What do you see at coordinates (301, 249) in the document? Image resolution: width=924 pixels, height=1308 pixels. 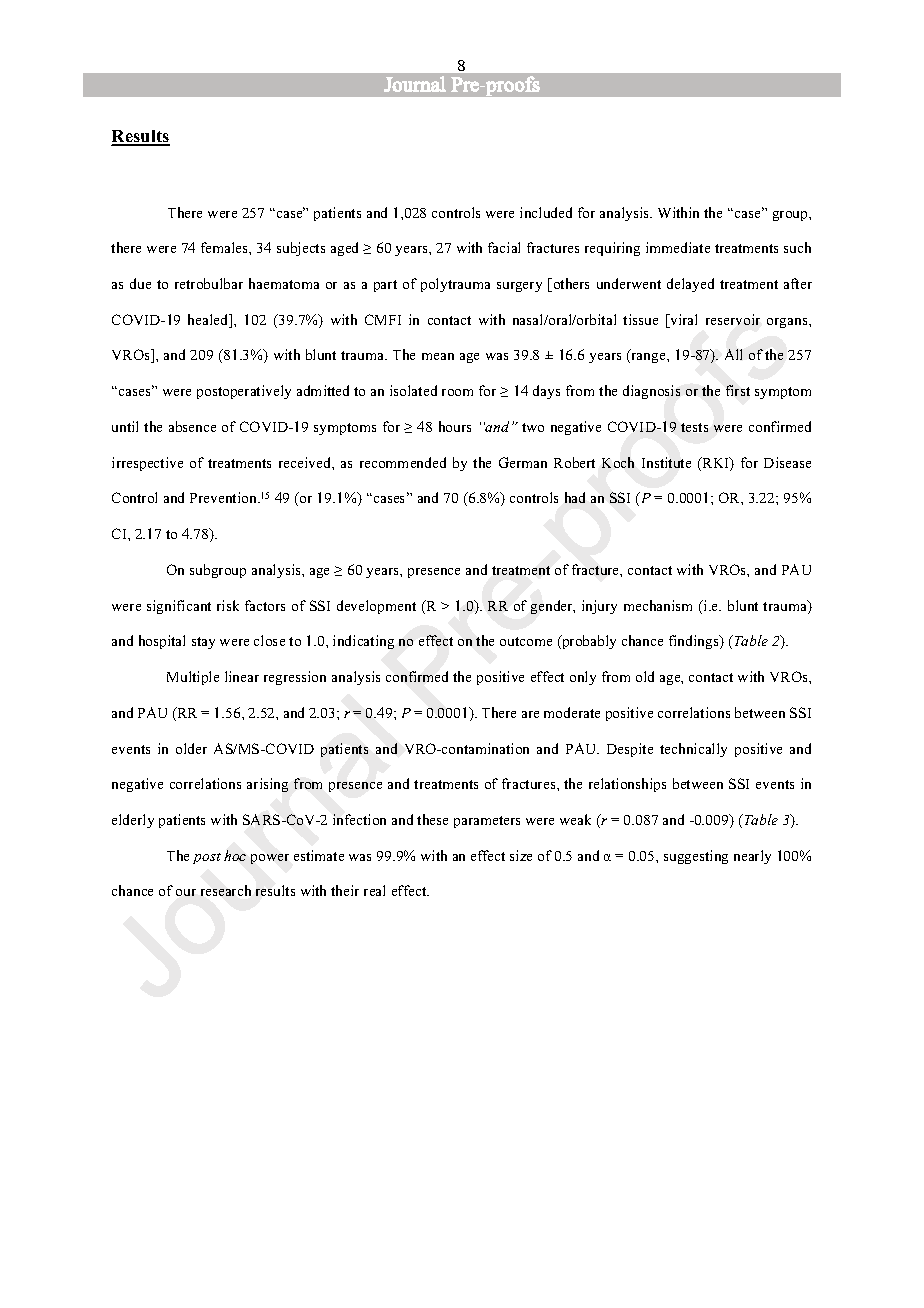 I see `subjects` at bounding box center [301, 249].
